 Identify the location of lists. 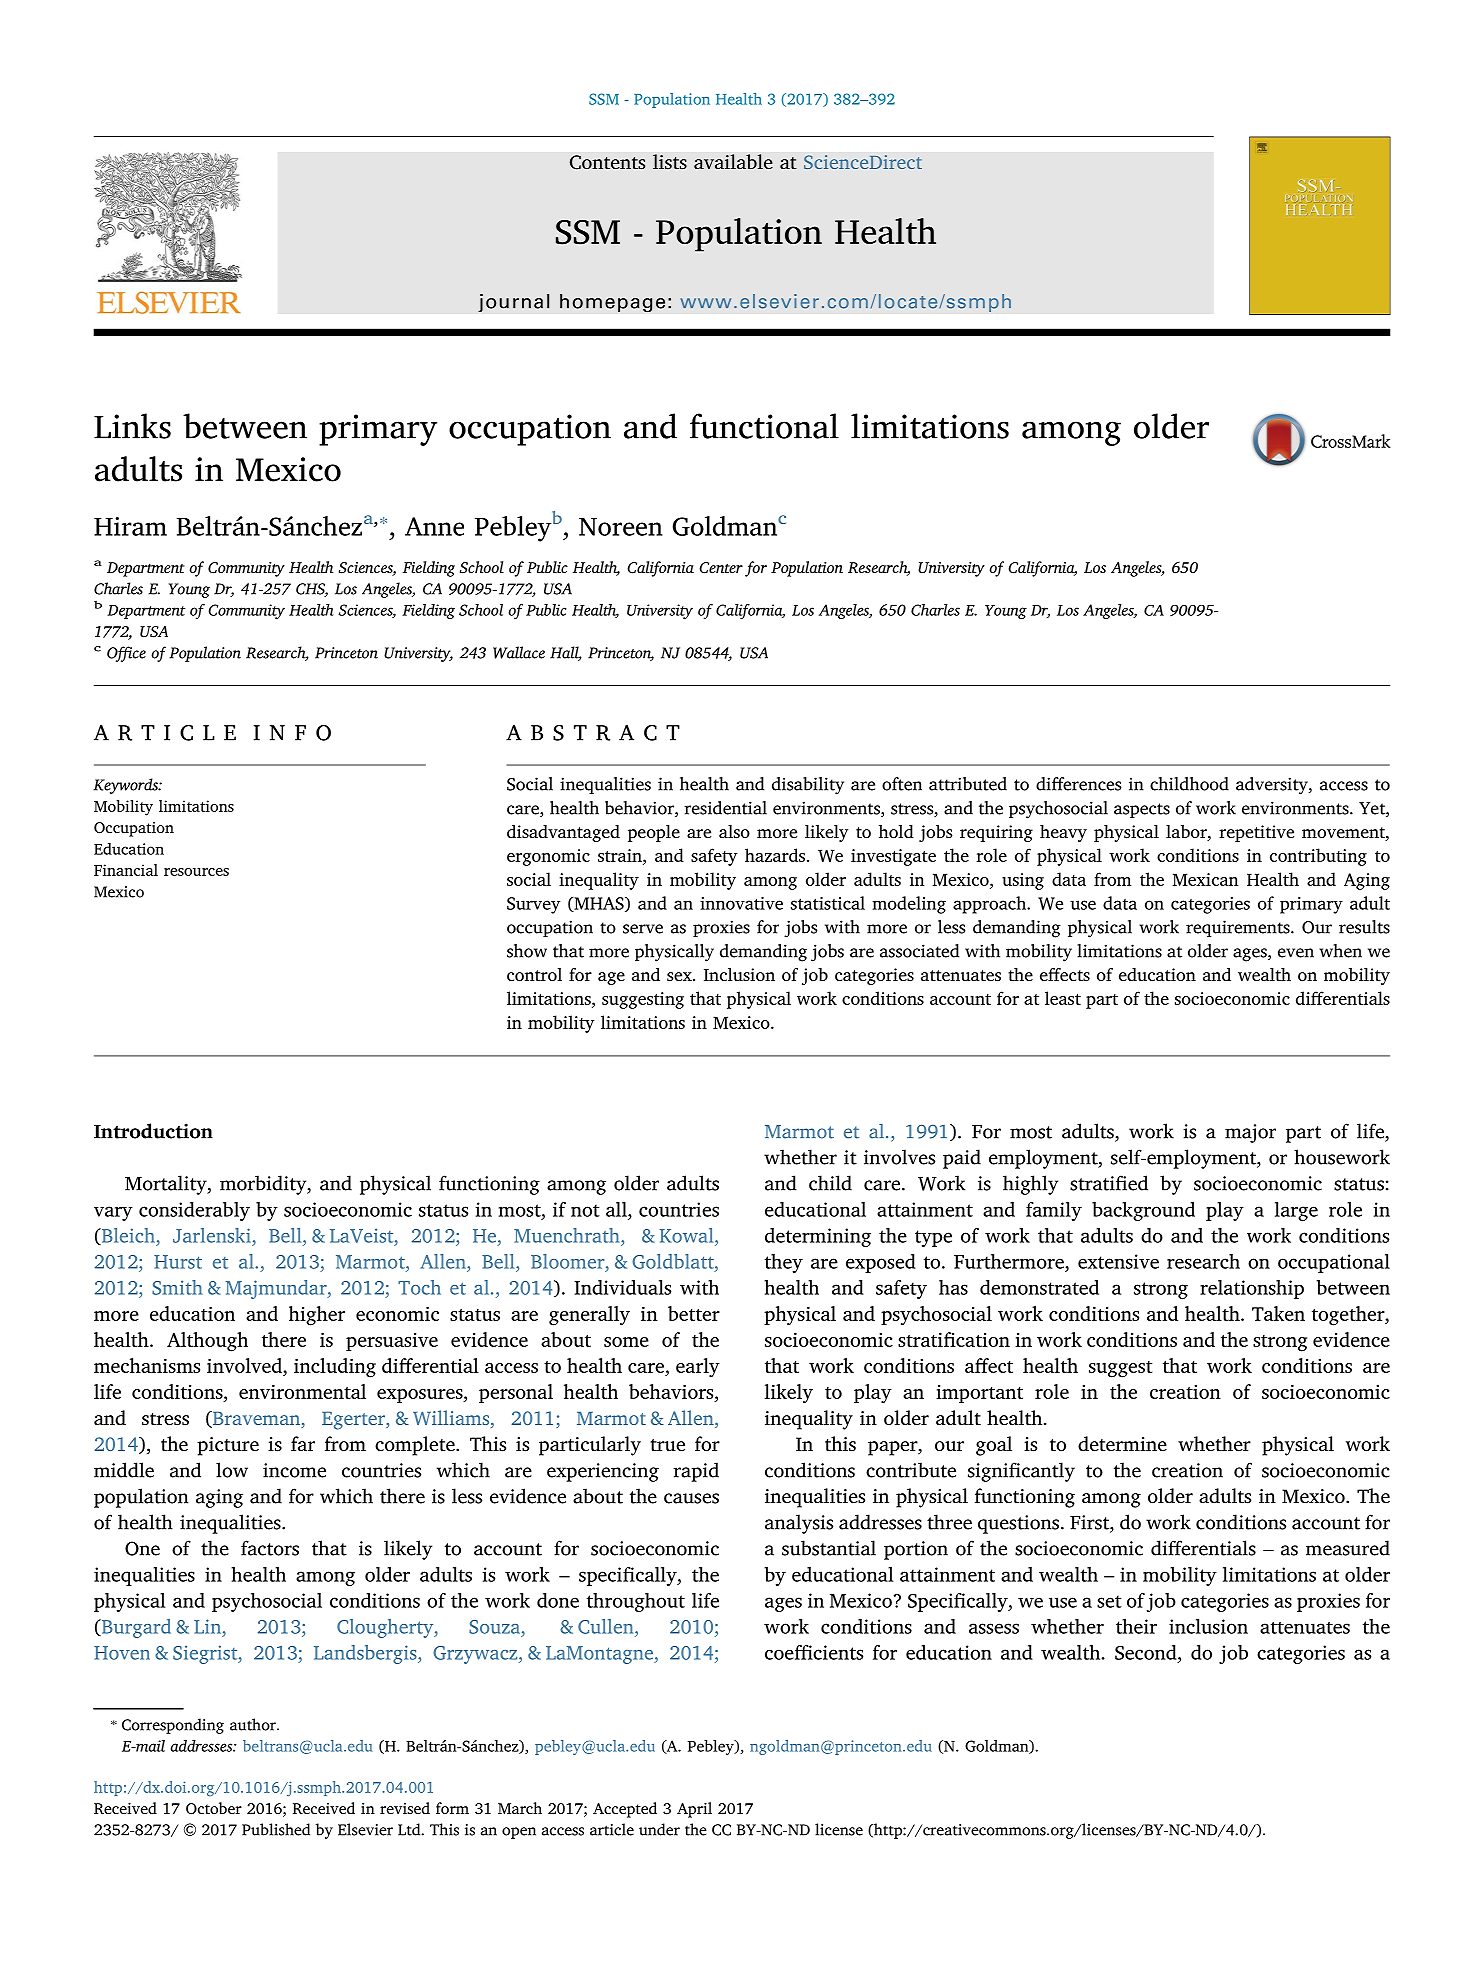
(670, 162).
